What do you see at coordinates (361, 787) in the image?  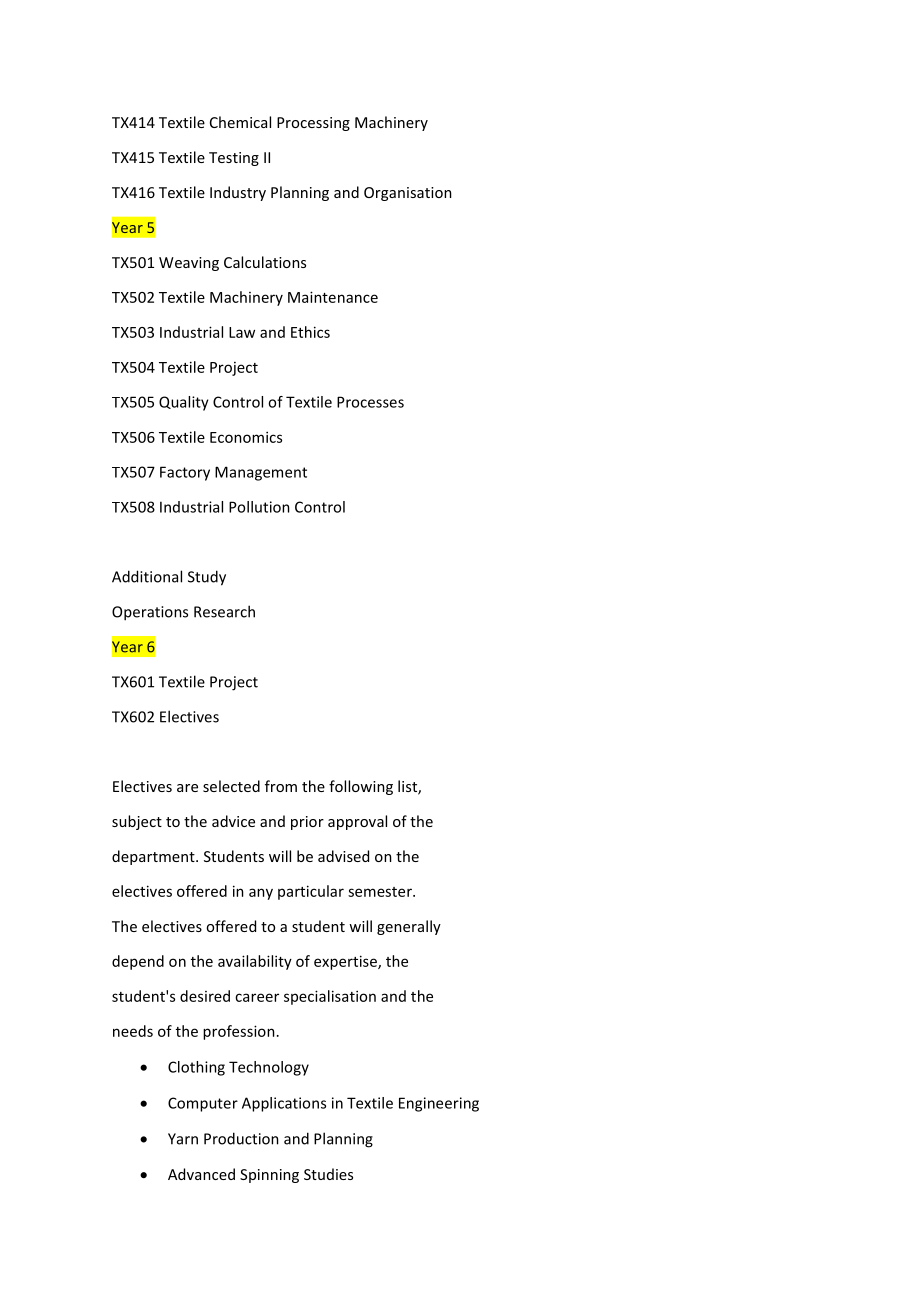 I see `following` at bounding box center [361, 787].
